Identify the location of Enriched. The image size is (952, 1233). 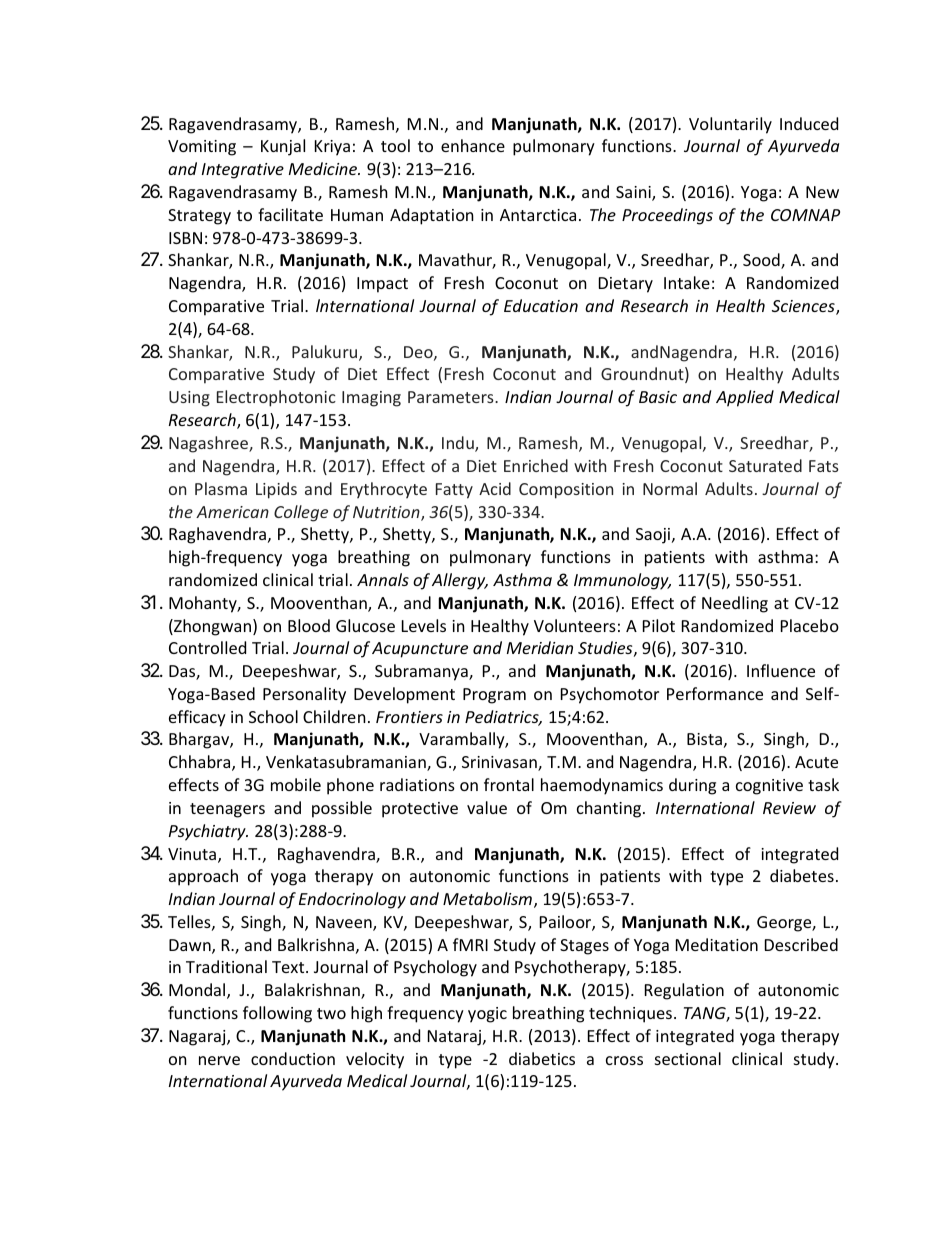
(536, 465).
